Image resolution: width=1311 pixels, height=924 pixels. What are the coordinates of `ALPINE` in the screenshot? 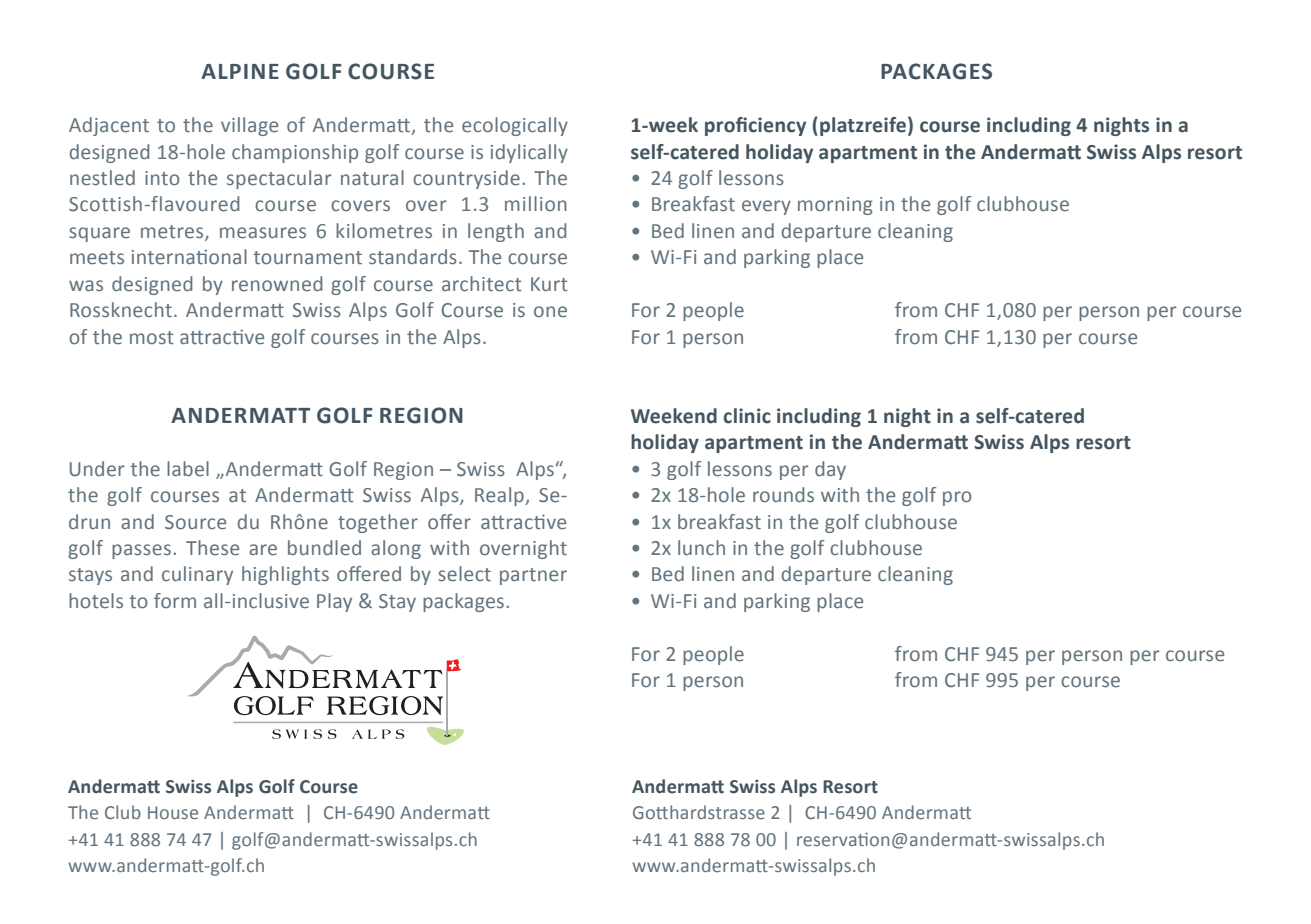 It's located at (240, 71).
